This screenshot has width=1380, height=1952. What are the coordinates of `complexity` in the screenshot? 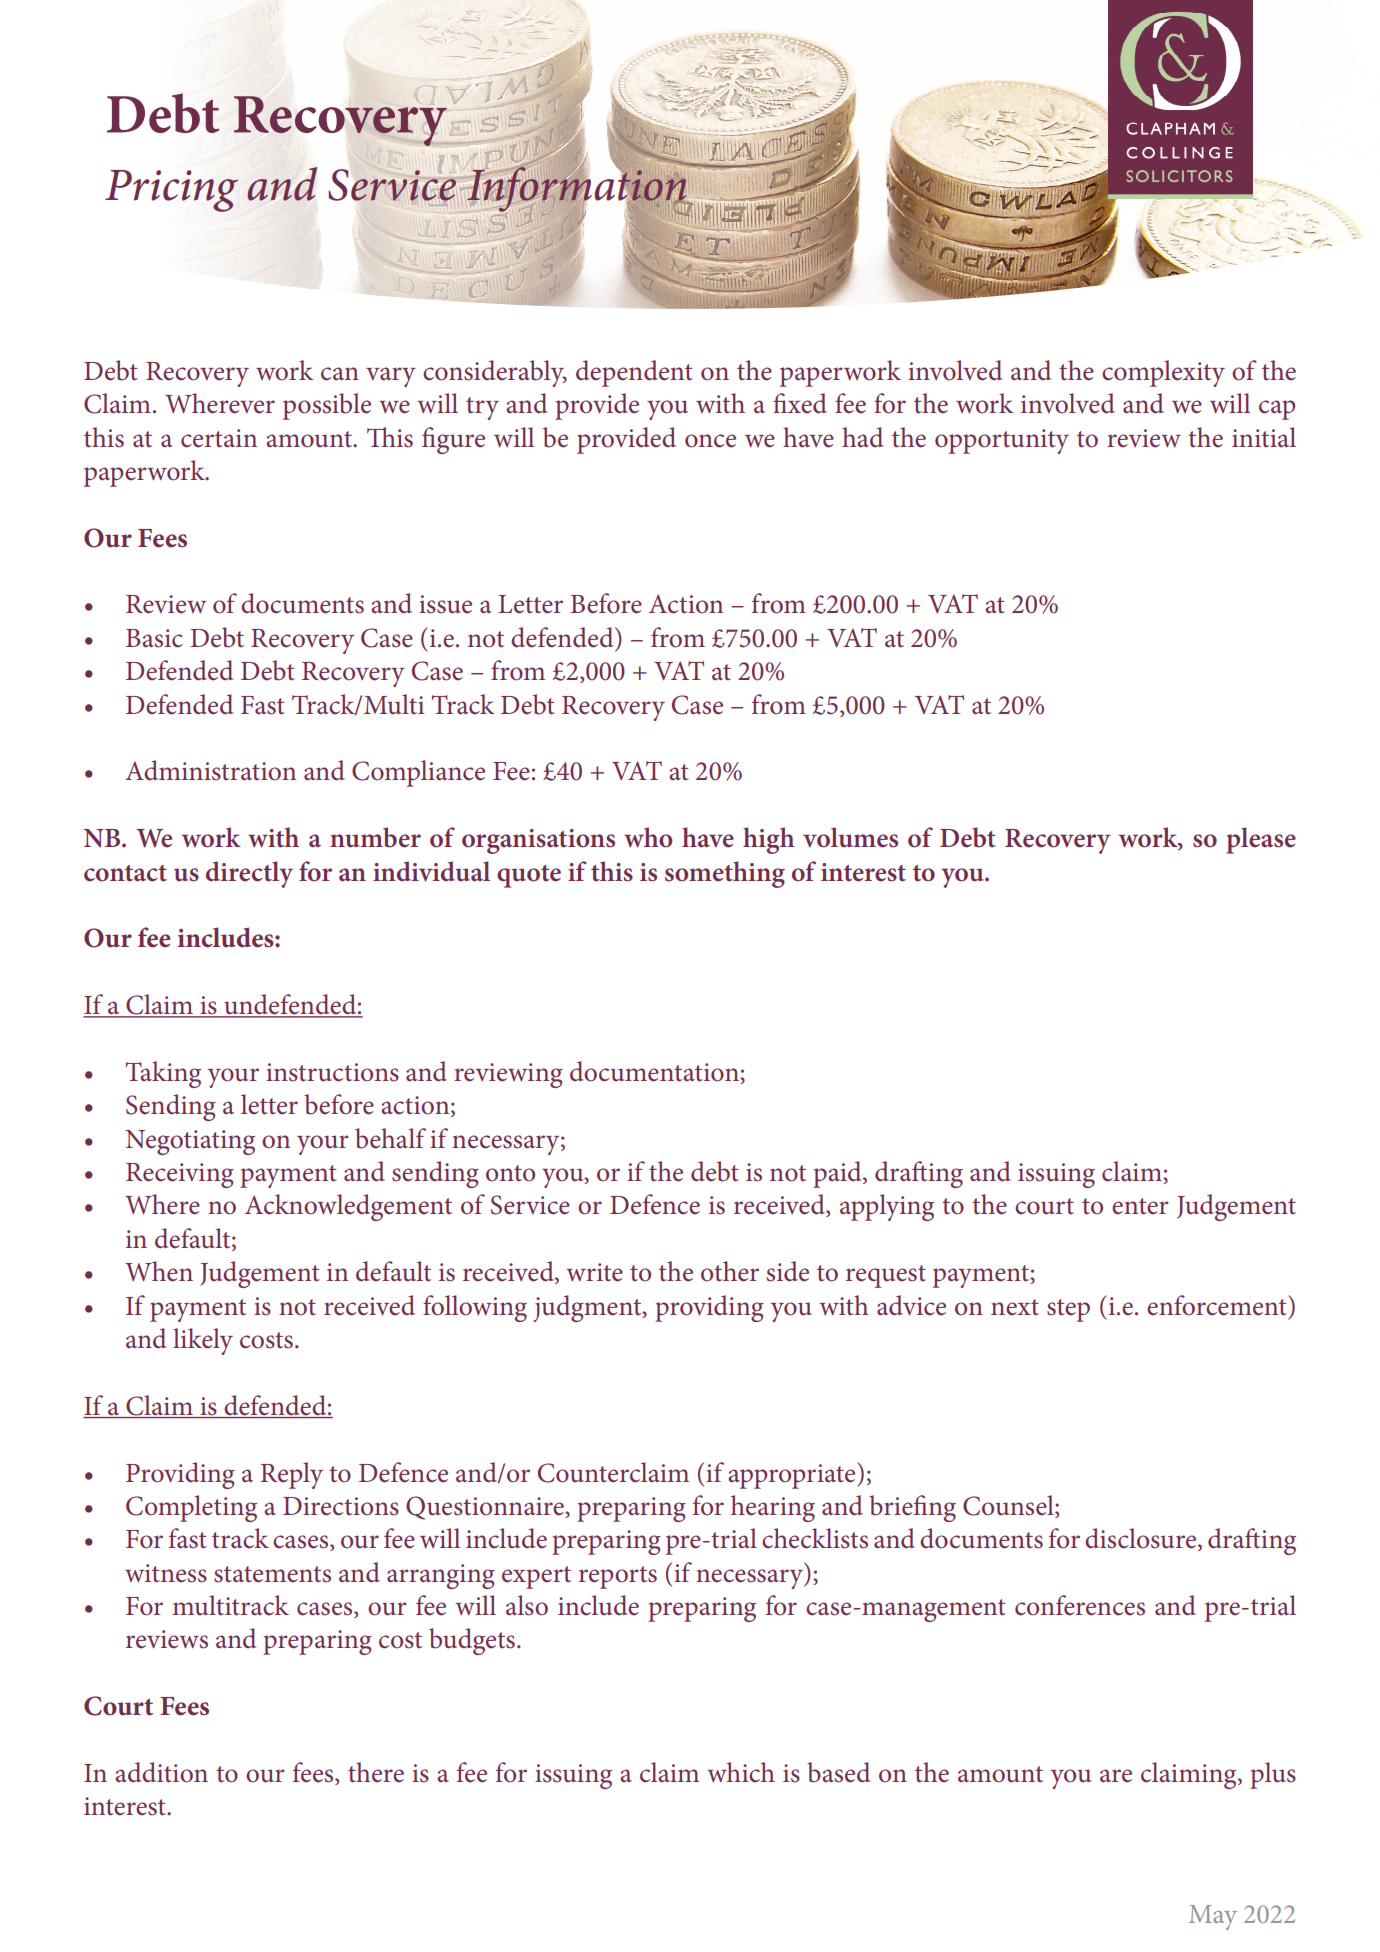 It's located at (1163, 373).
